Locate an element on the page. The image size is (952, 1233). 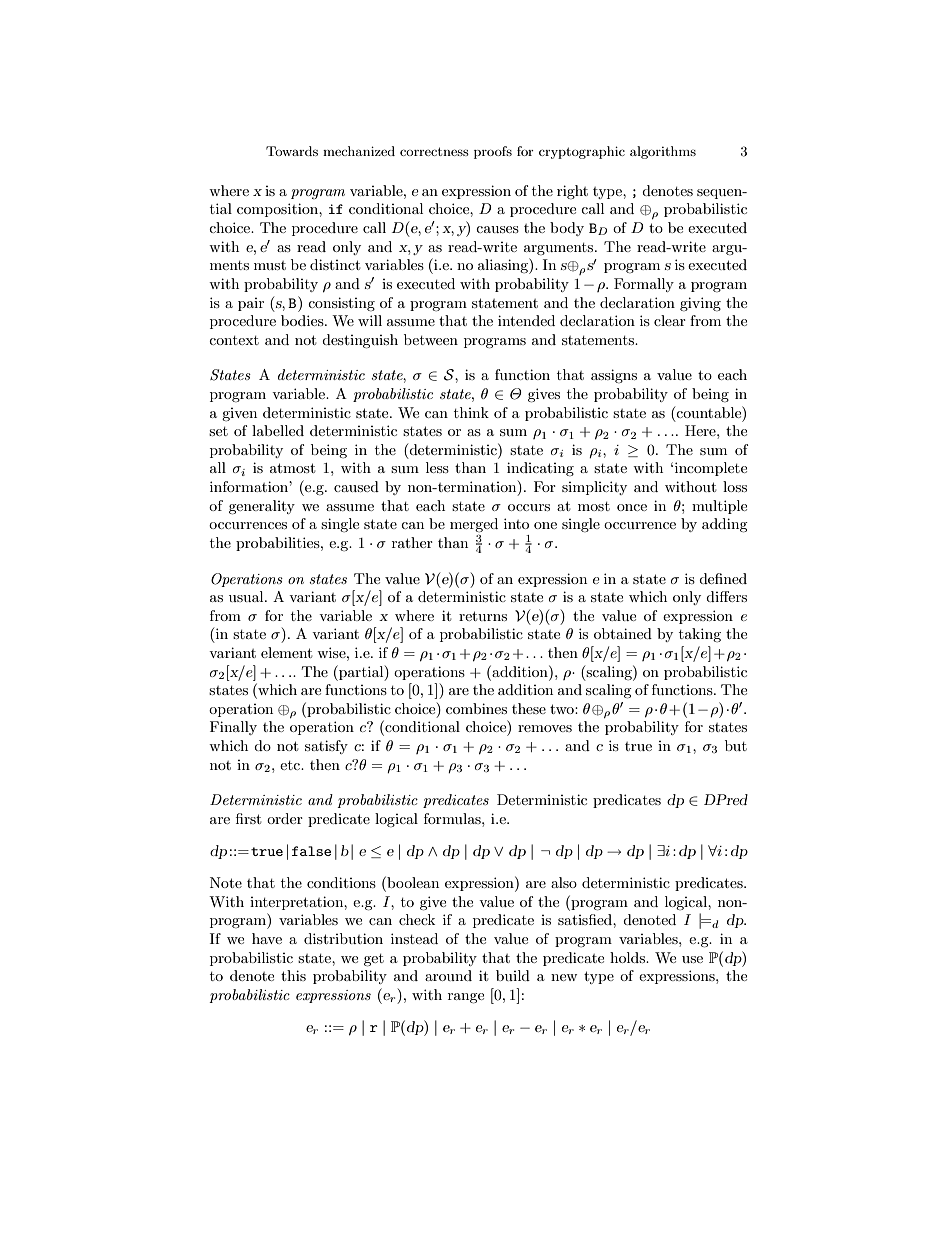
defined is located at coordinates (723, 578).
